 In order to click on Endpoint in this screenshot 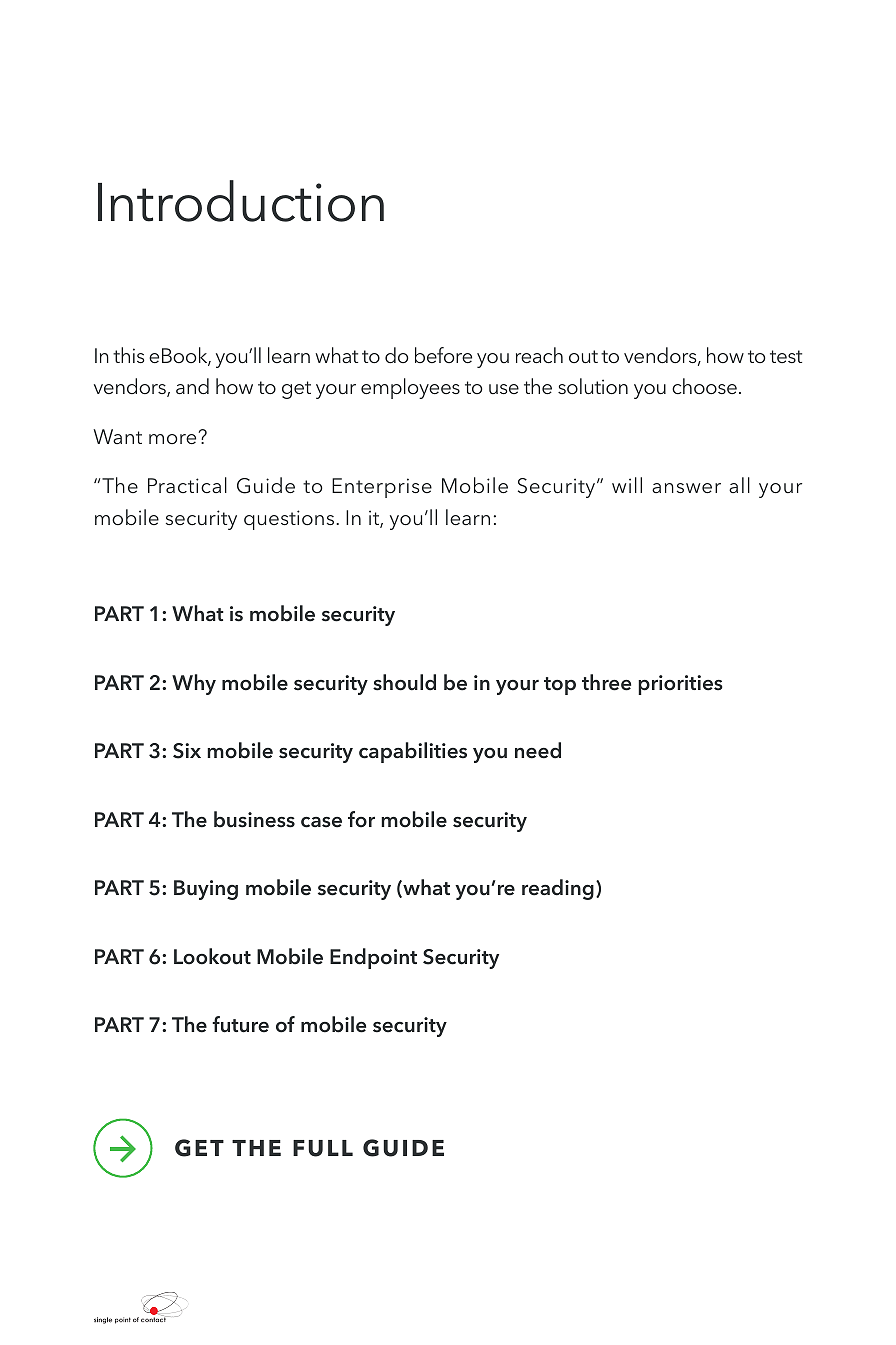, I will do `click(373, 958)`.
